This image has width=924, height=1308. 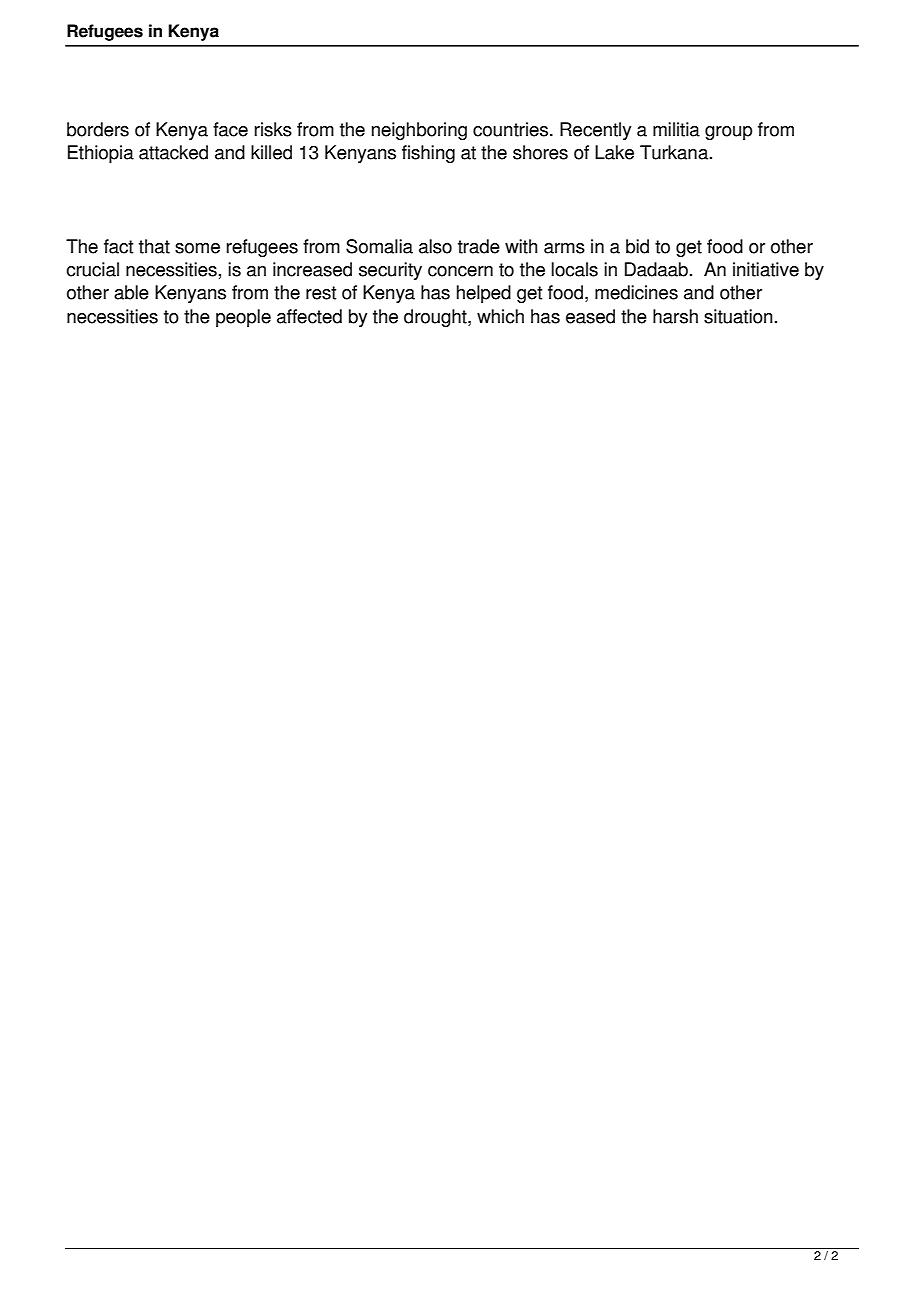 I want to click on people, so click(x=243, y=318).
